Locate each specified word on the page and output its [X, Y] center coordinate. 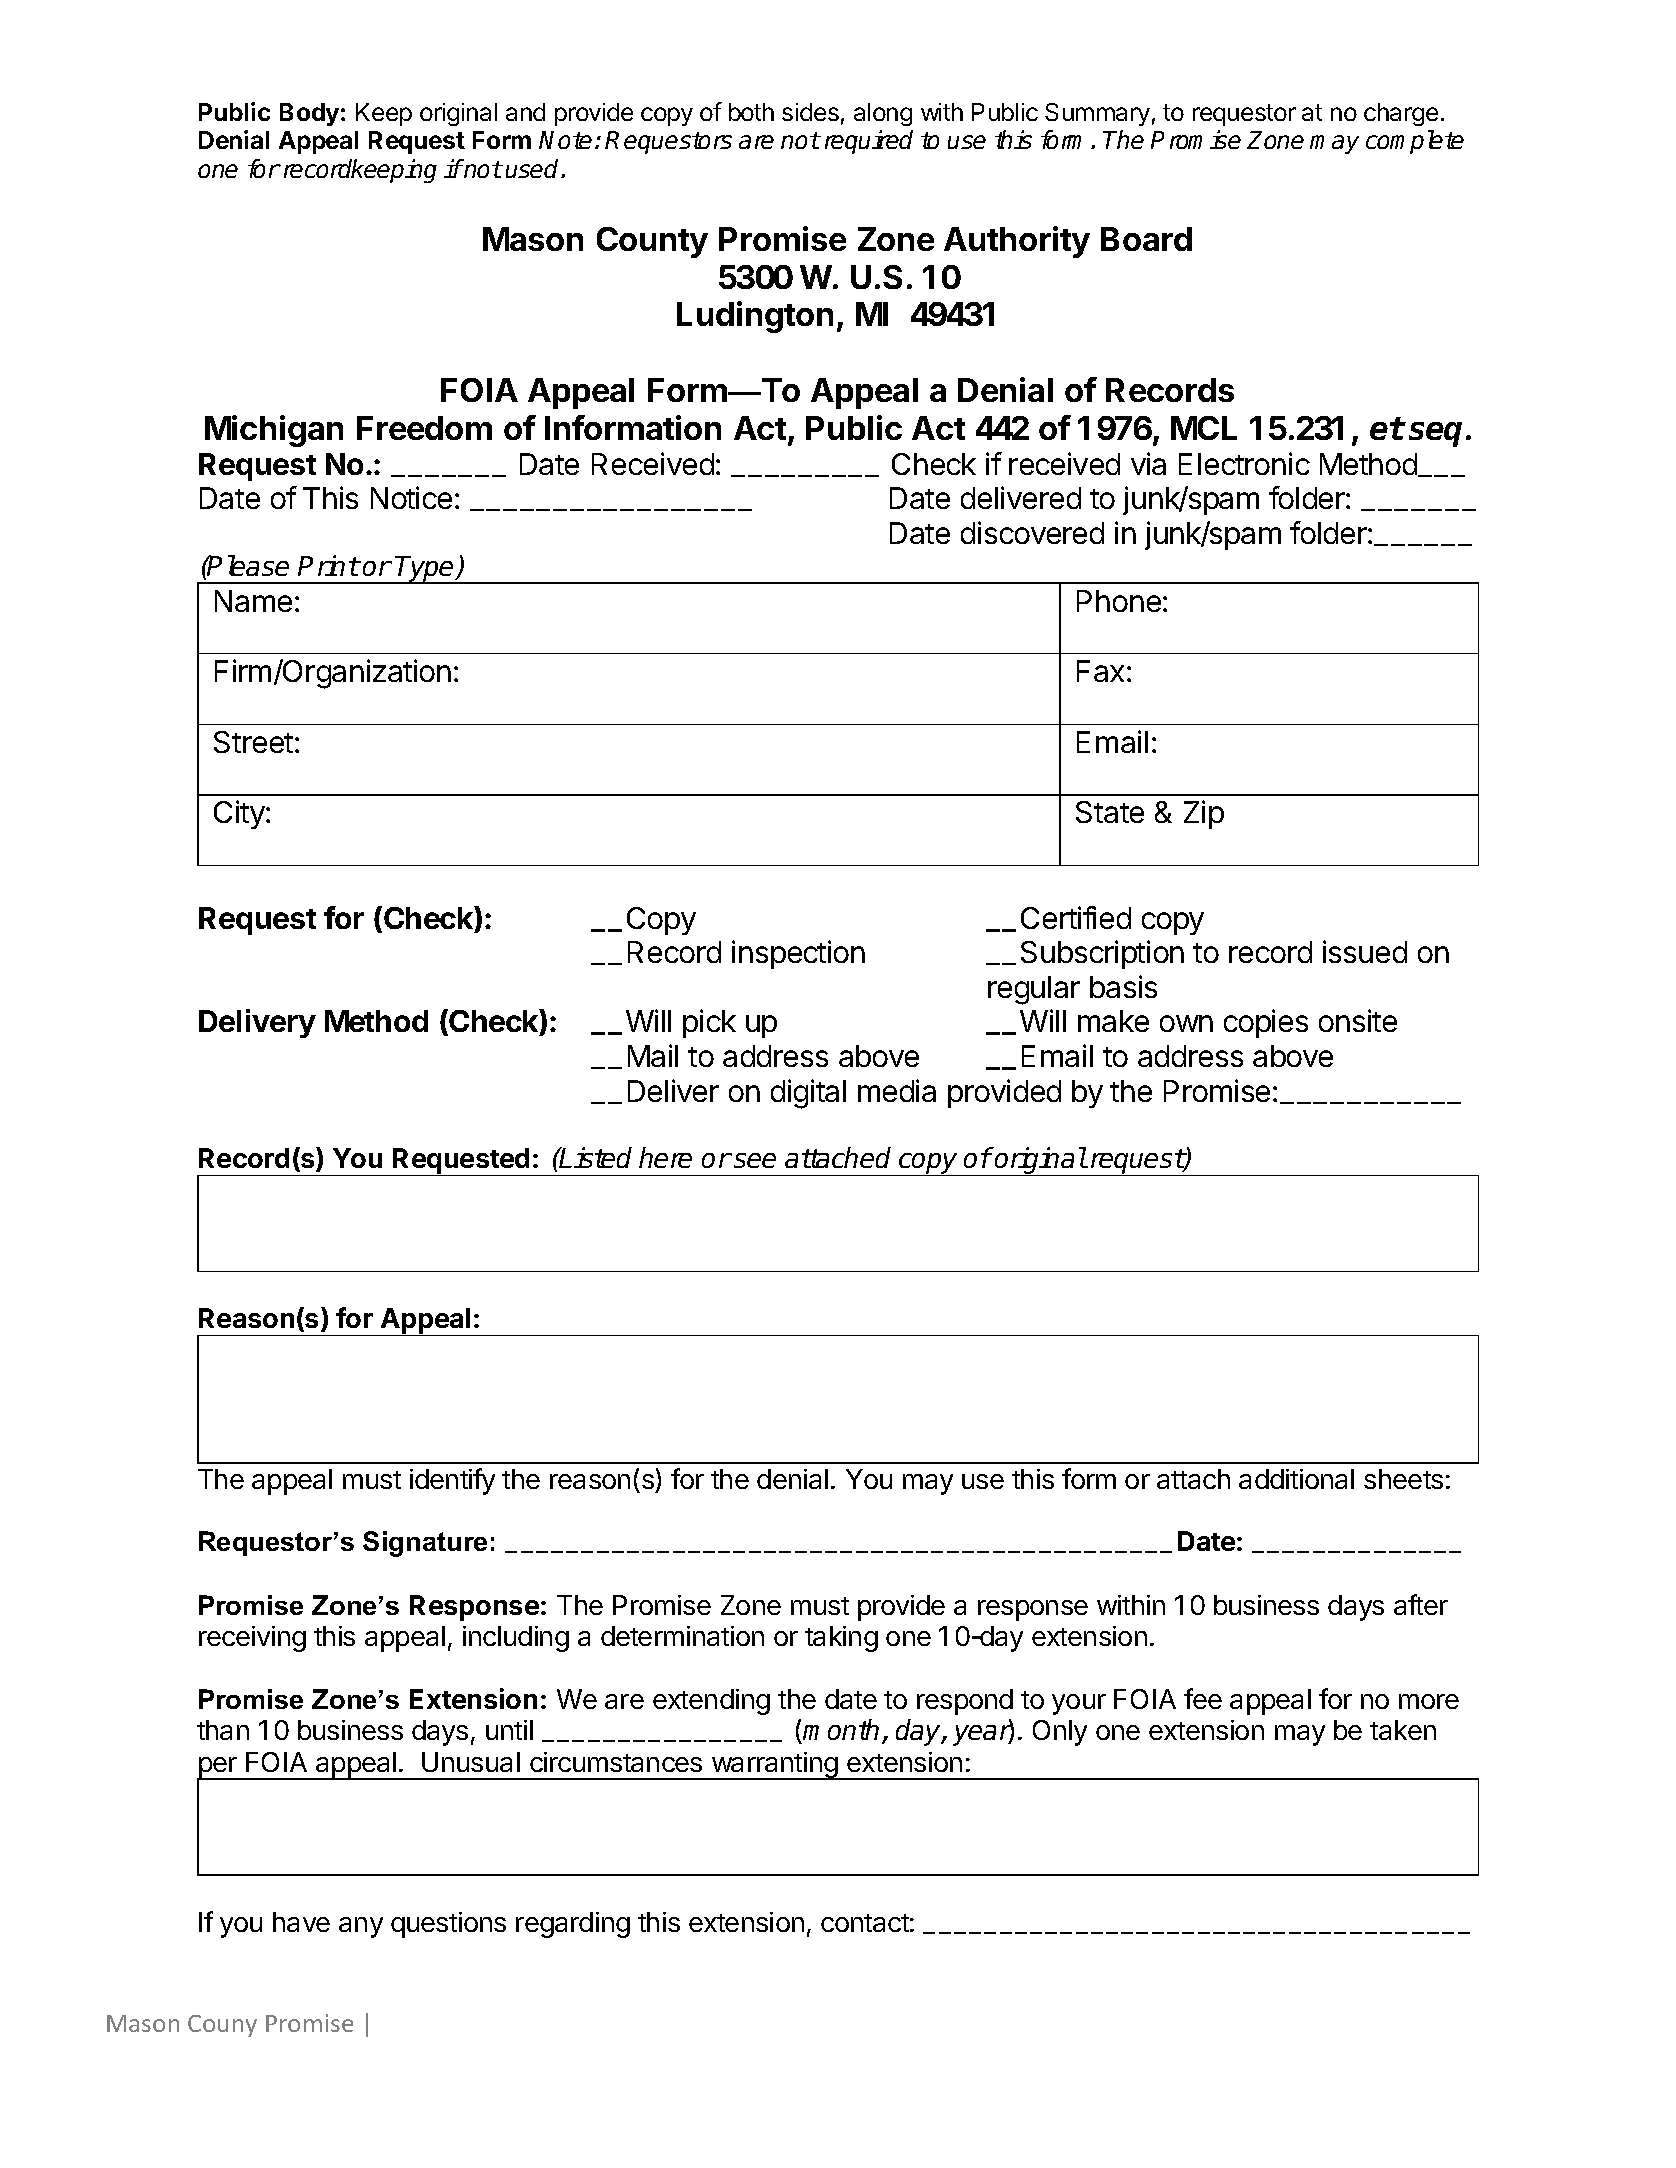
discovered [1032, 532]
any [361, 1927]
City [240, 814]
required [869, 142]
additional [1296, 1479]
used [534, 168]
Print [328, 565]
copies [1266, 1023]
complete [1415, 142]
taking [841, 1639]
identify [452, 1481]
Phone [1119, 601]
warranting [774, 1766]
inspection [798, 954]
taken [1403, 1730]
